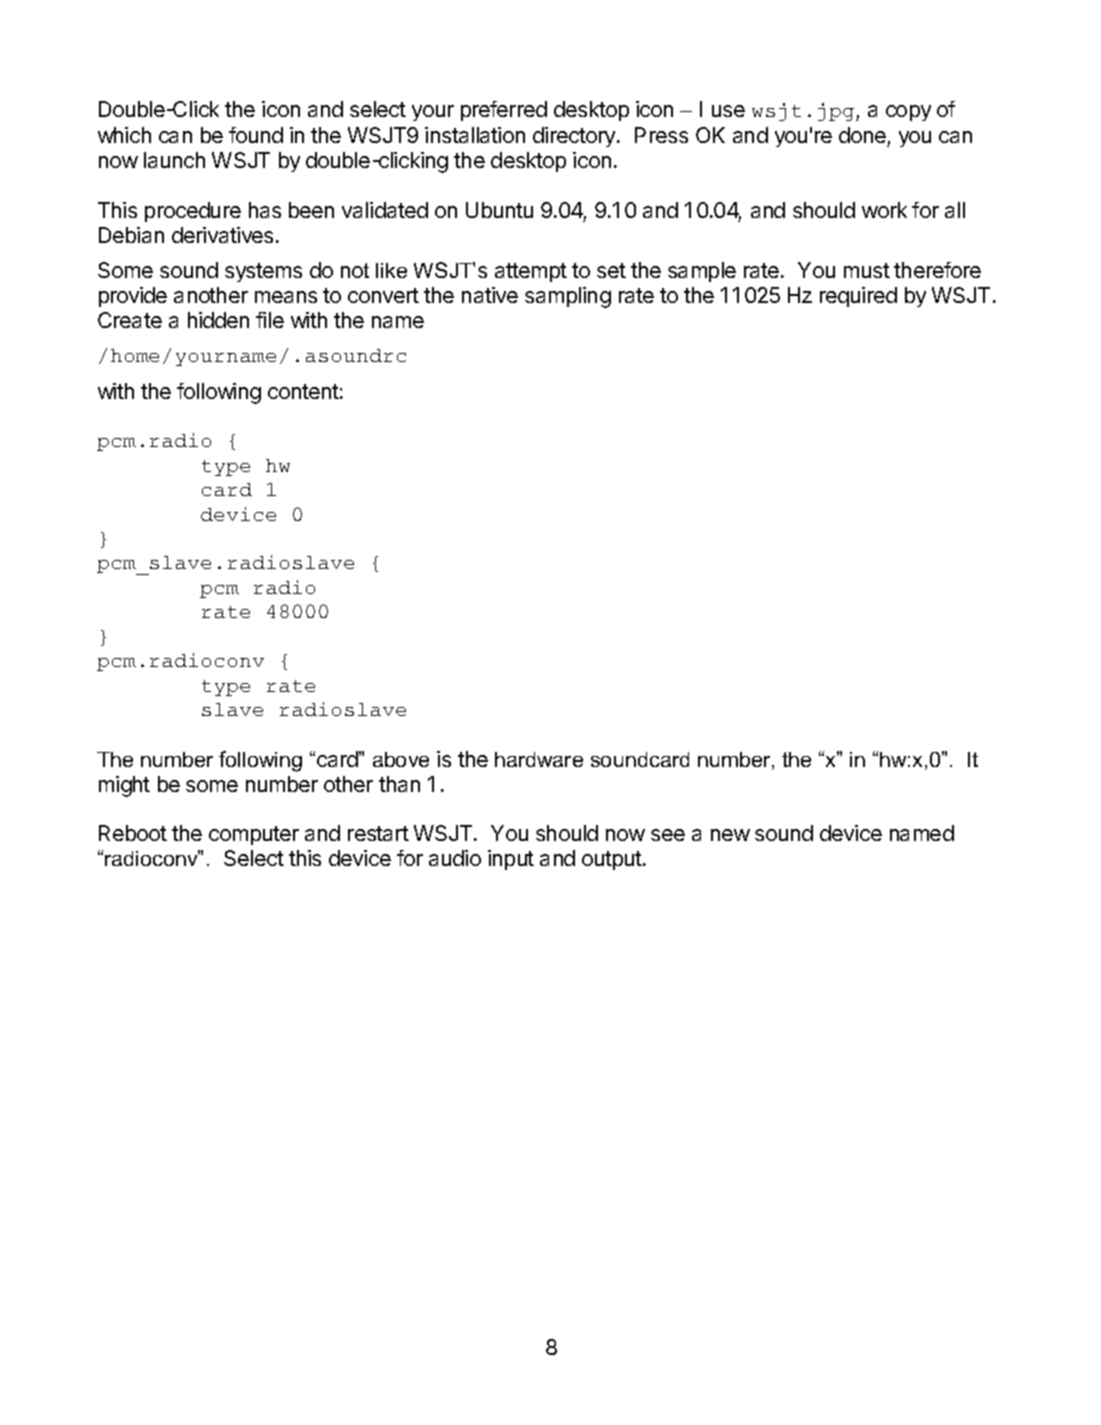 This page has height=1425, width=1101. What do you see at coordinates (490, 295) in the page?
I see `native` at bounding box center [490, 295].
